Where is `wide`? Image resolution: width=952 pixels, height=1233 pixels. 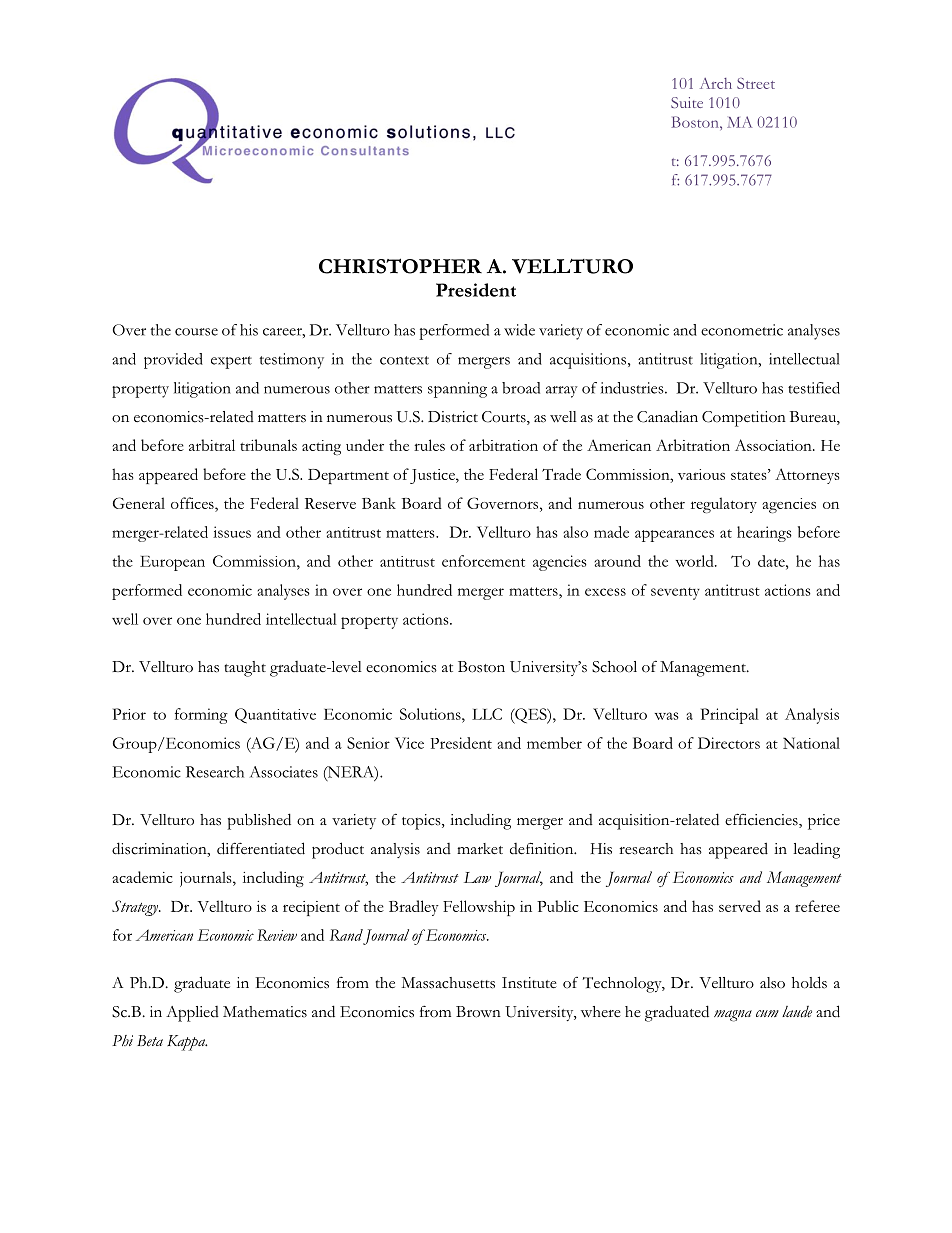 wide is located at coordinates (519, 330).
